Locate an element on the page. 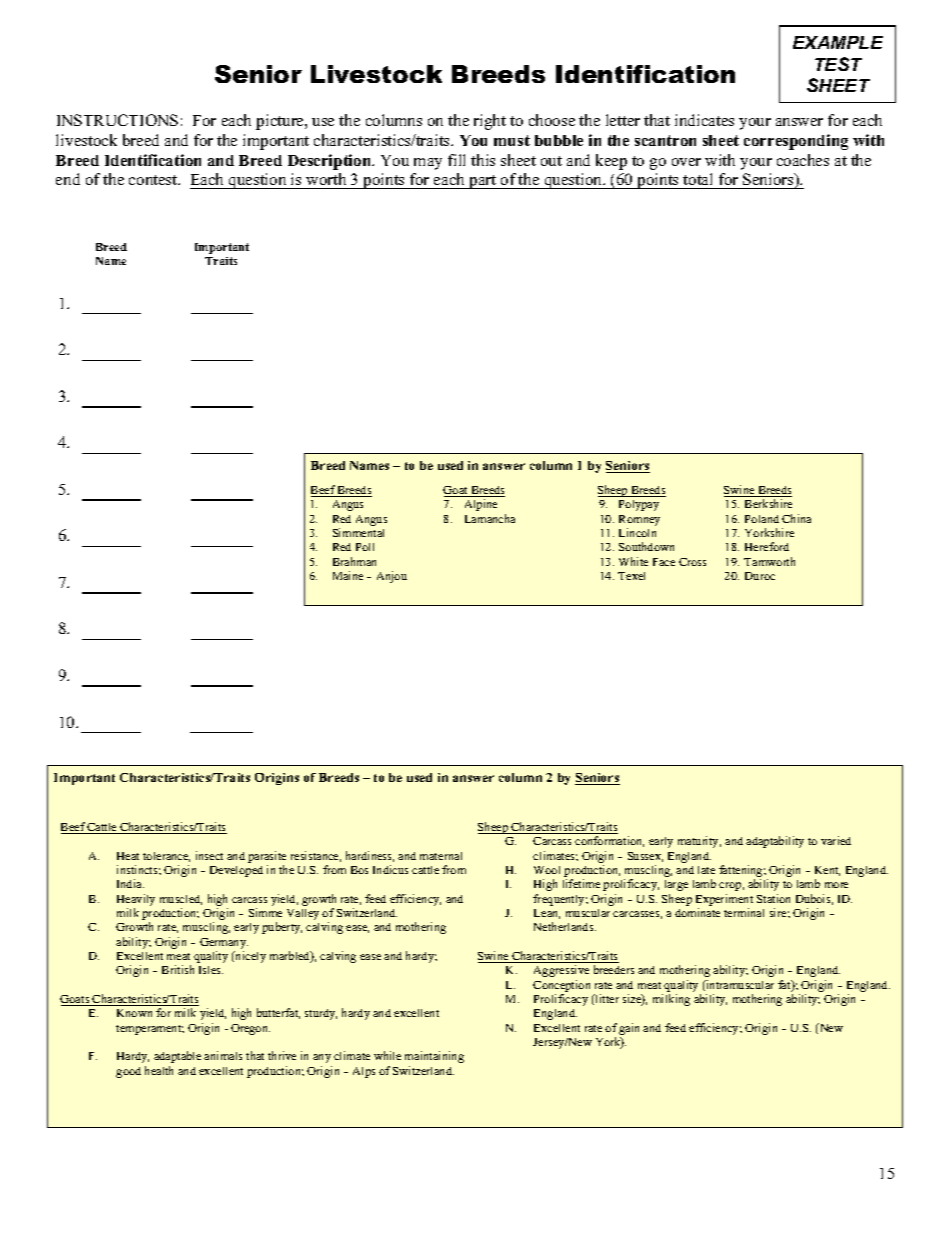 Image resolution: width=952 pixels, height=1233 pixels. tolerance is located at coordinates (166, 857).
